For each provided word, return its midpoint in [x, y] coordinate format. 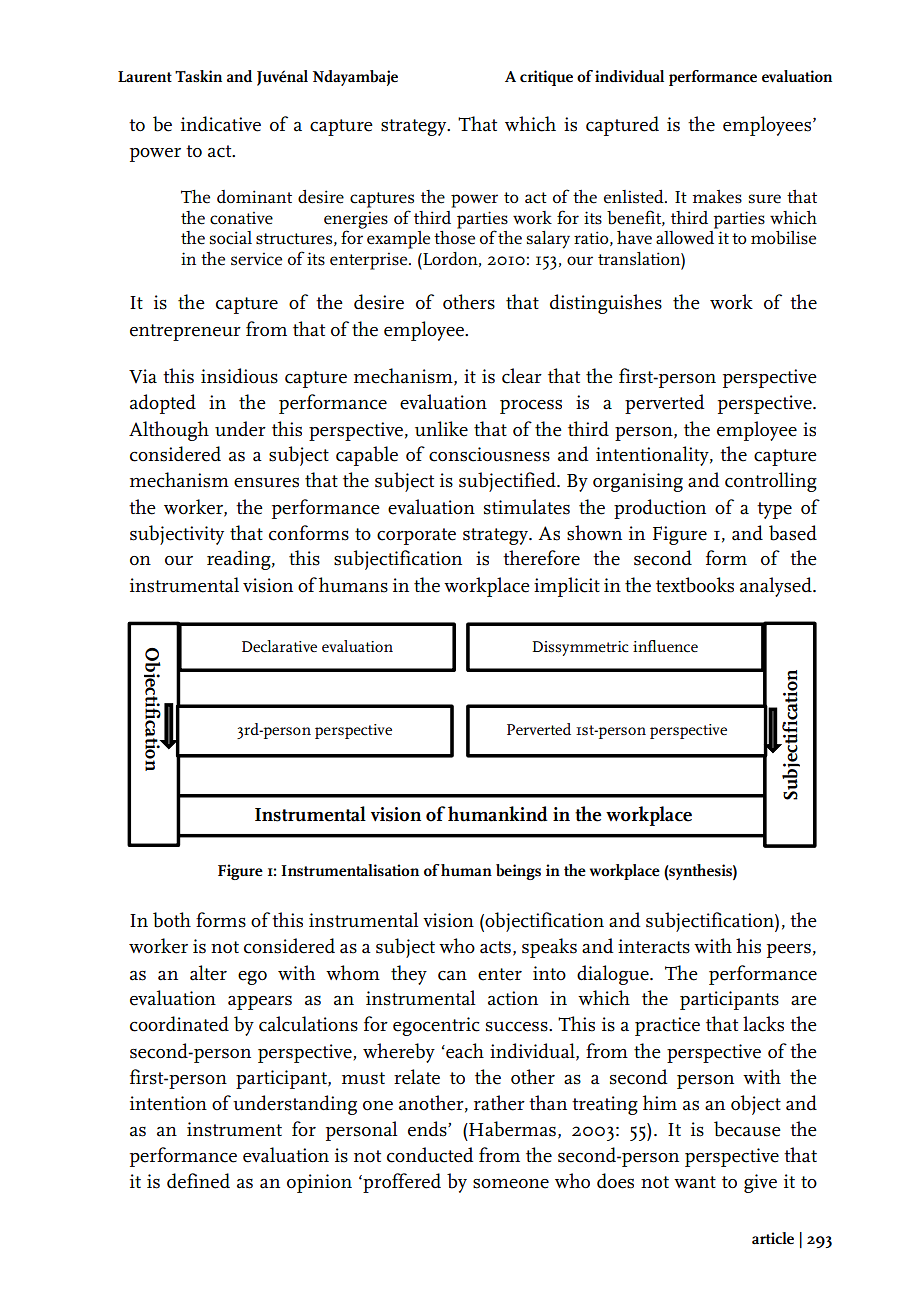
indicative [221, 124]
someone [511, 1184]
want [695, 1182]
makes [717, 197]
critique [546, 78]
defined [198, 1181]
